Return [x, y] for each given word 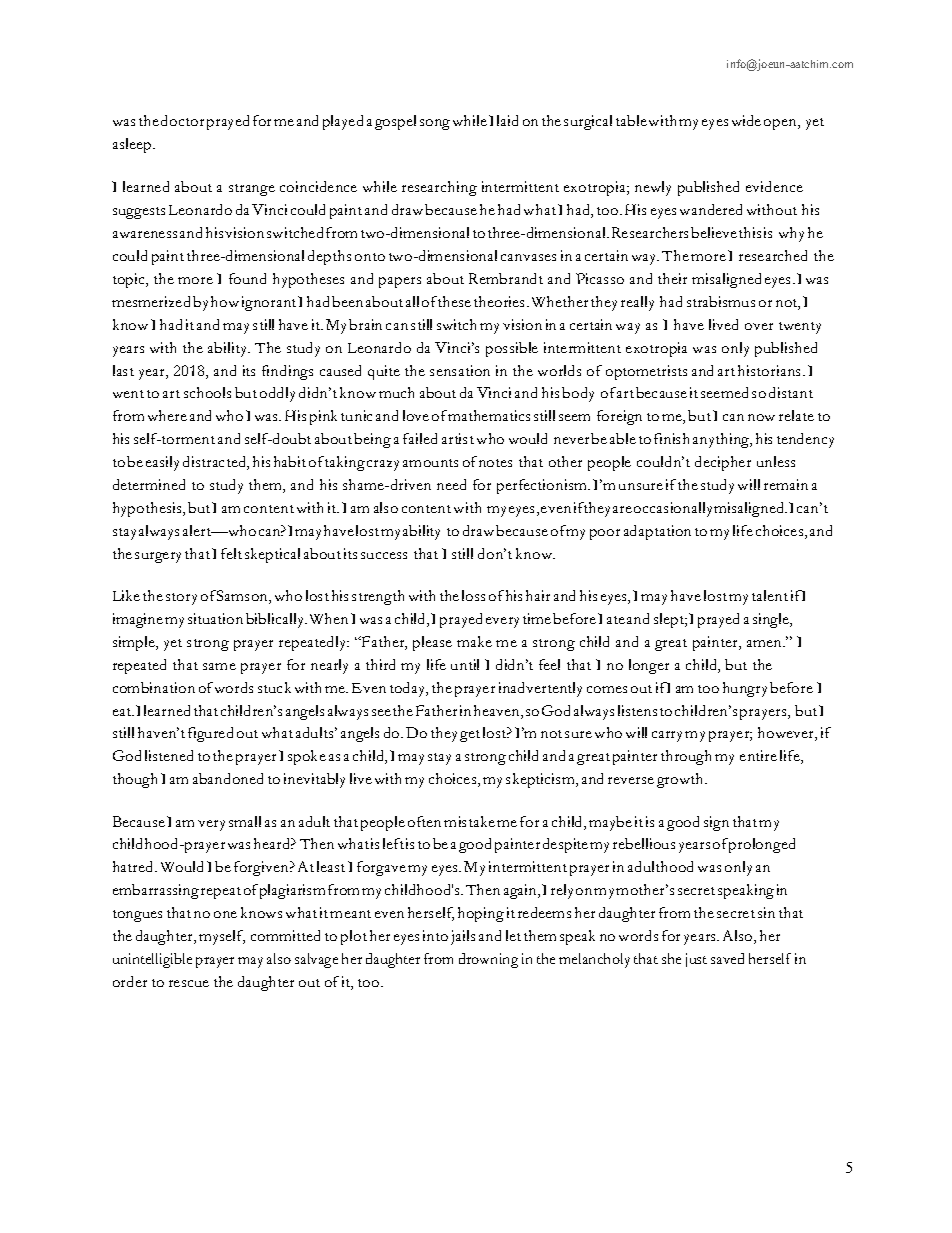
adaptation [657, 532]
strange [252, 190]
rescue [189, 983]
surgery [158, 557]
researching [439, 188]
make [474, 641]
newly [653, 188]
